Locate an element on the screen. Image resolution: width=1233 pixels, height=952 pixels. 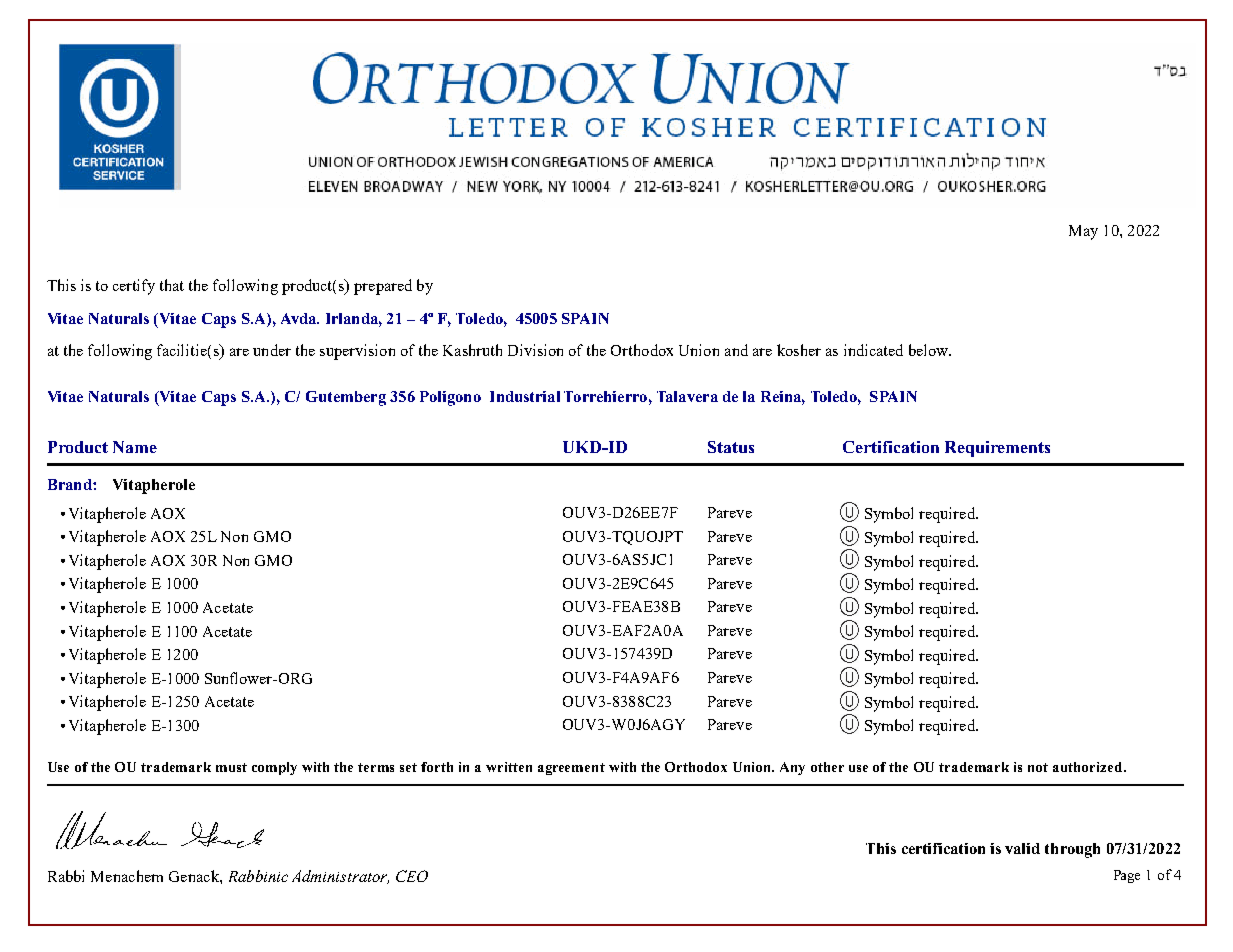
Status is located at coordinates (731, 447).
